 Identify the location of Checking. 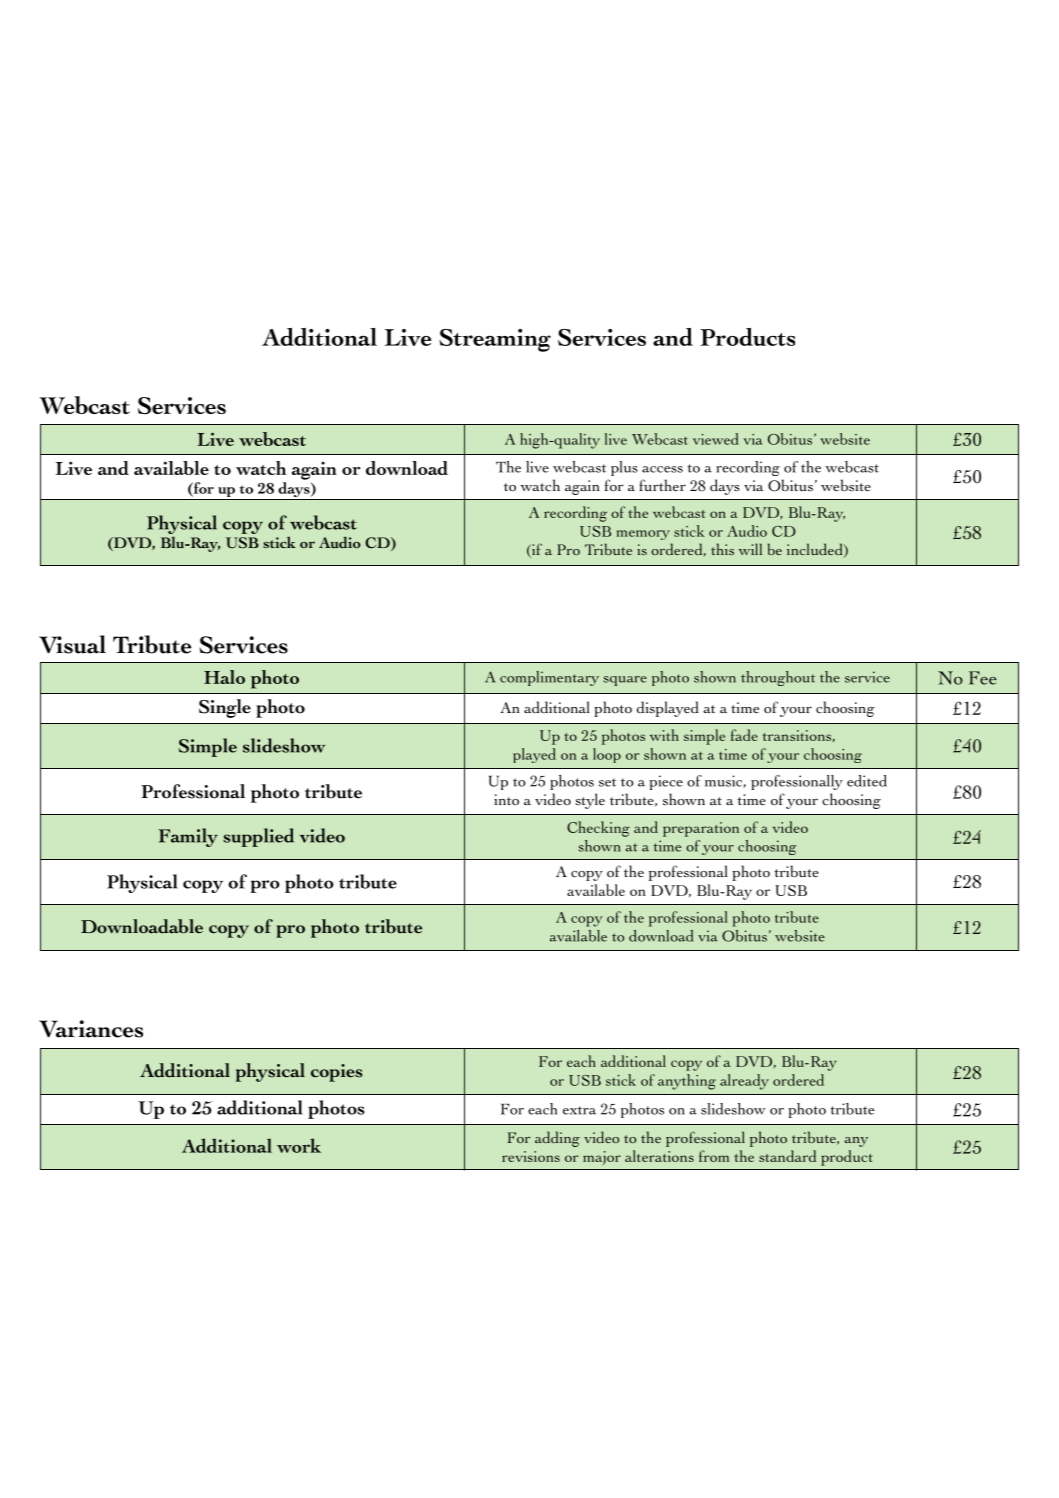
(598, 829).
